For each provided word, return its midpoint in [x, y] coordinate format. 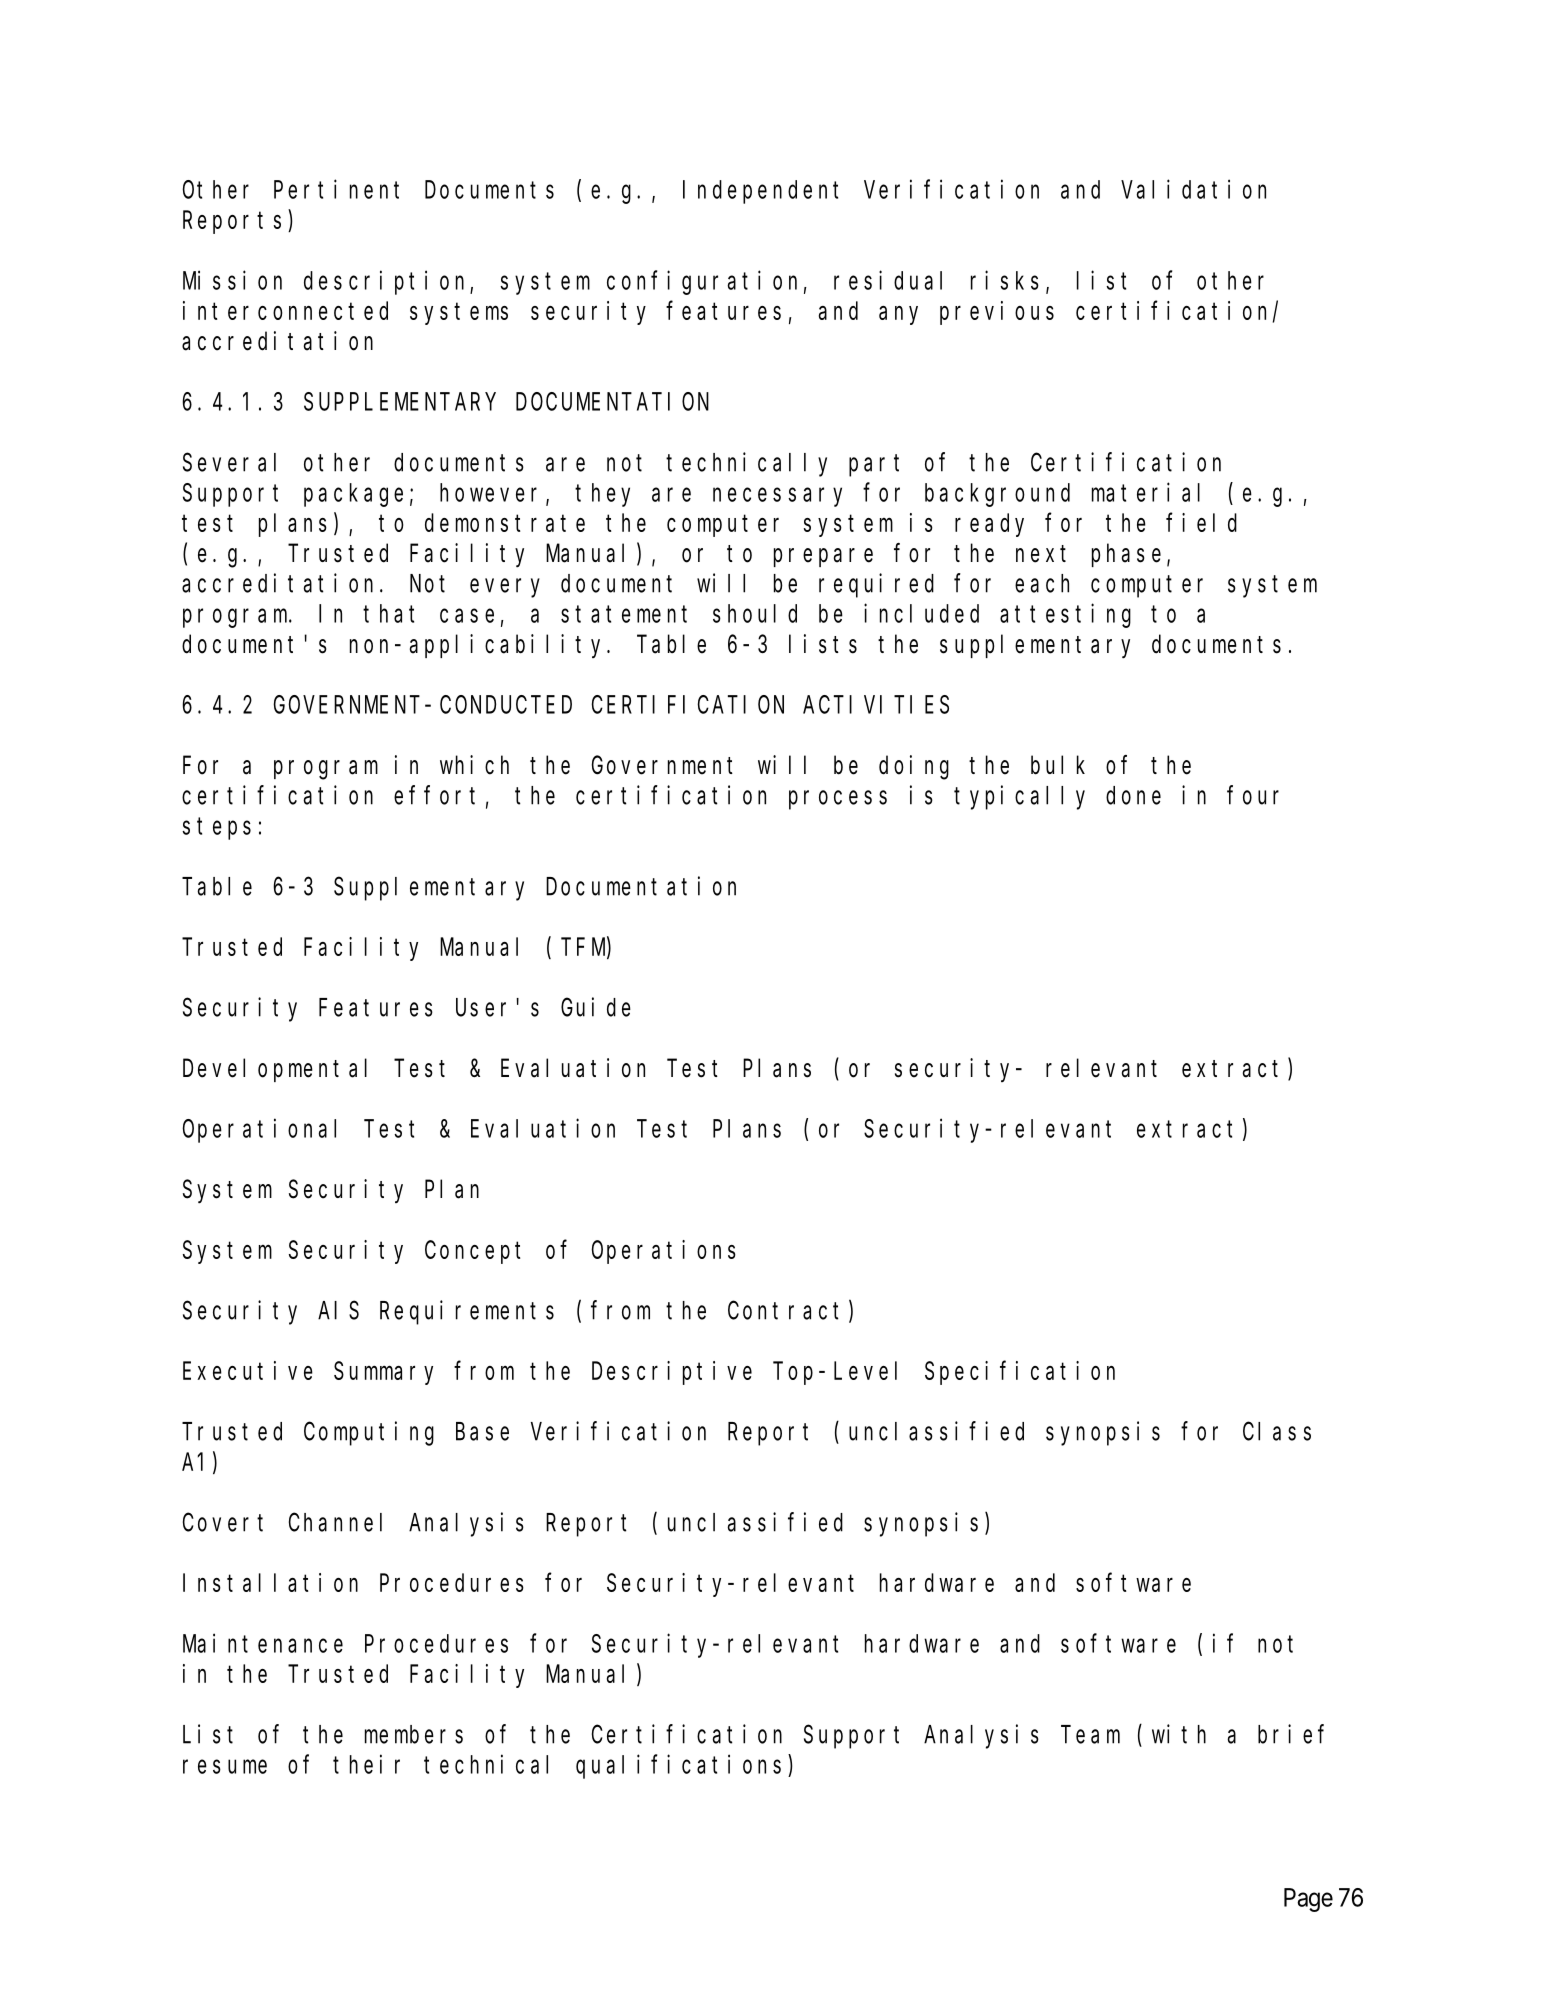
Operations [663, 1252]
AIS [338, 1311]
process [838, 800]
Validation [1193, 189]
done [1133, 795]
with [1179, 1734]
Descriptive [672, 1373]
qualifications [678, 1766]
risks [1005, 280]
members [414, 1734]
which [474, 765]
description [387, 282]
